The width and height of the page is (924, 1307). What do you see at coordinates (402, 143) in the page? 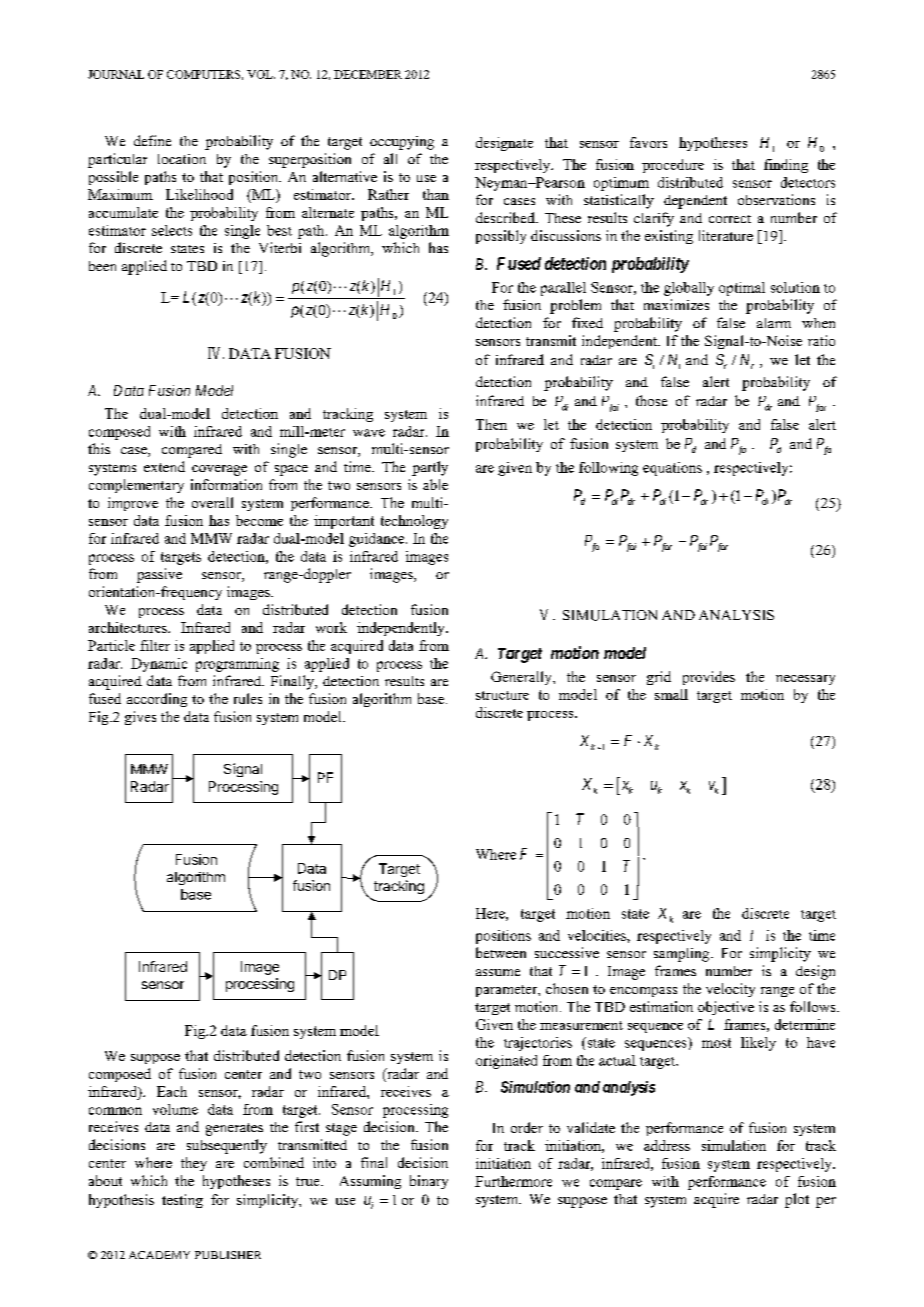
I see `occupying` at bounding box center [402, 143].
